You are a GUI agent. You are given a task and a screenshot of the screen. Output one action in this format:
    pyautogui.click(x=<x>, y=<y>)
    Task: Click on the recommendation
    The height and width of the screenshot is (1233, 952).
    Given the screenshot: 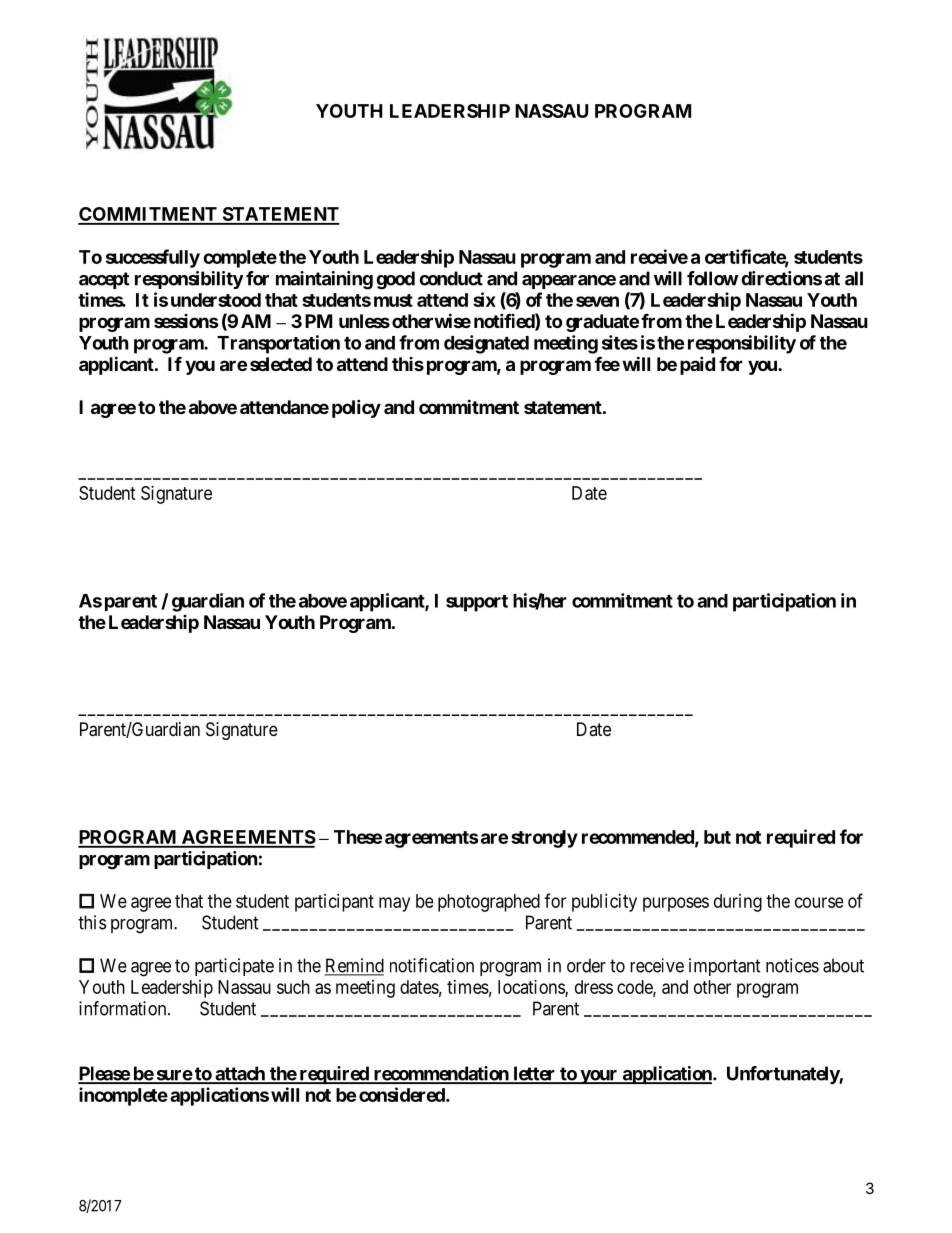 What is the action you would take?
    pyautogui.click(x=441, y=1074)
